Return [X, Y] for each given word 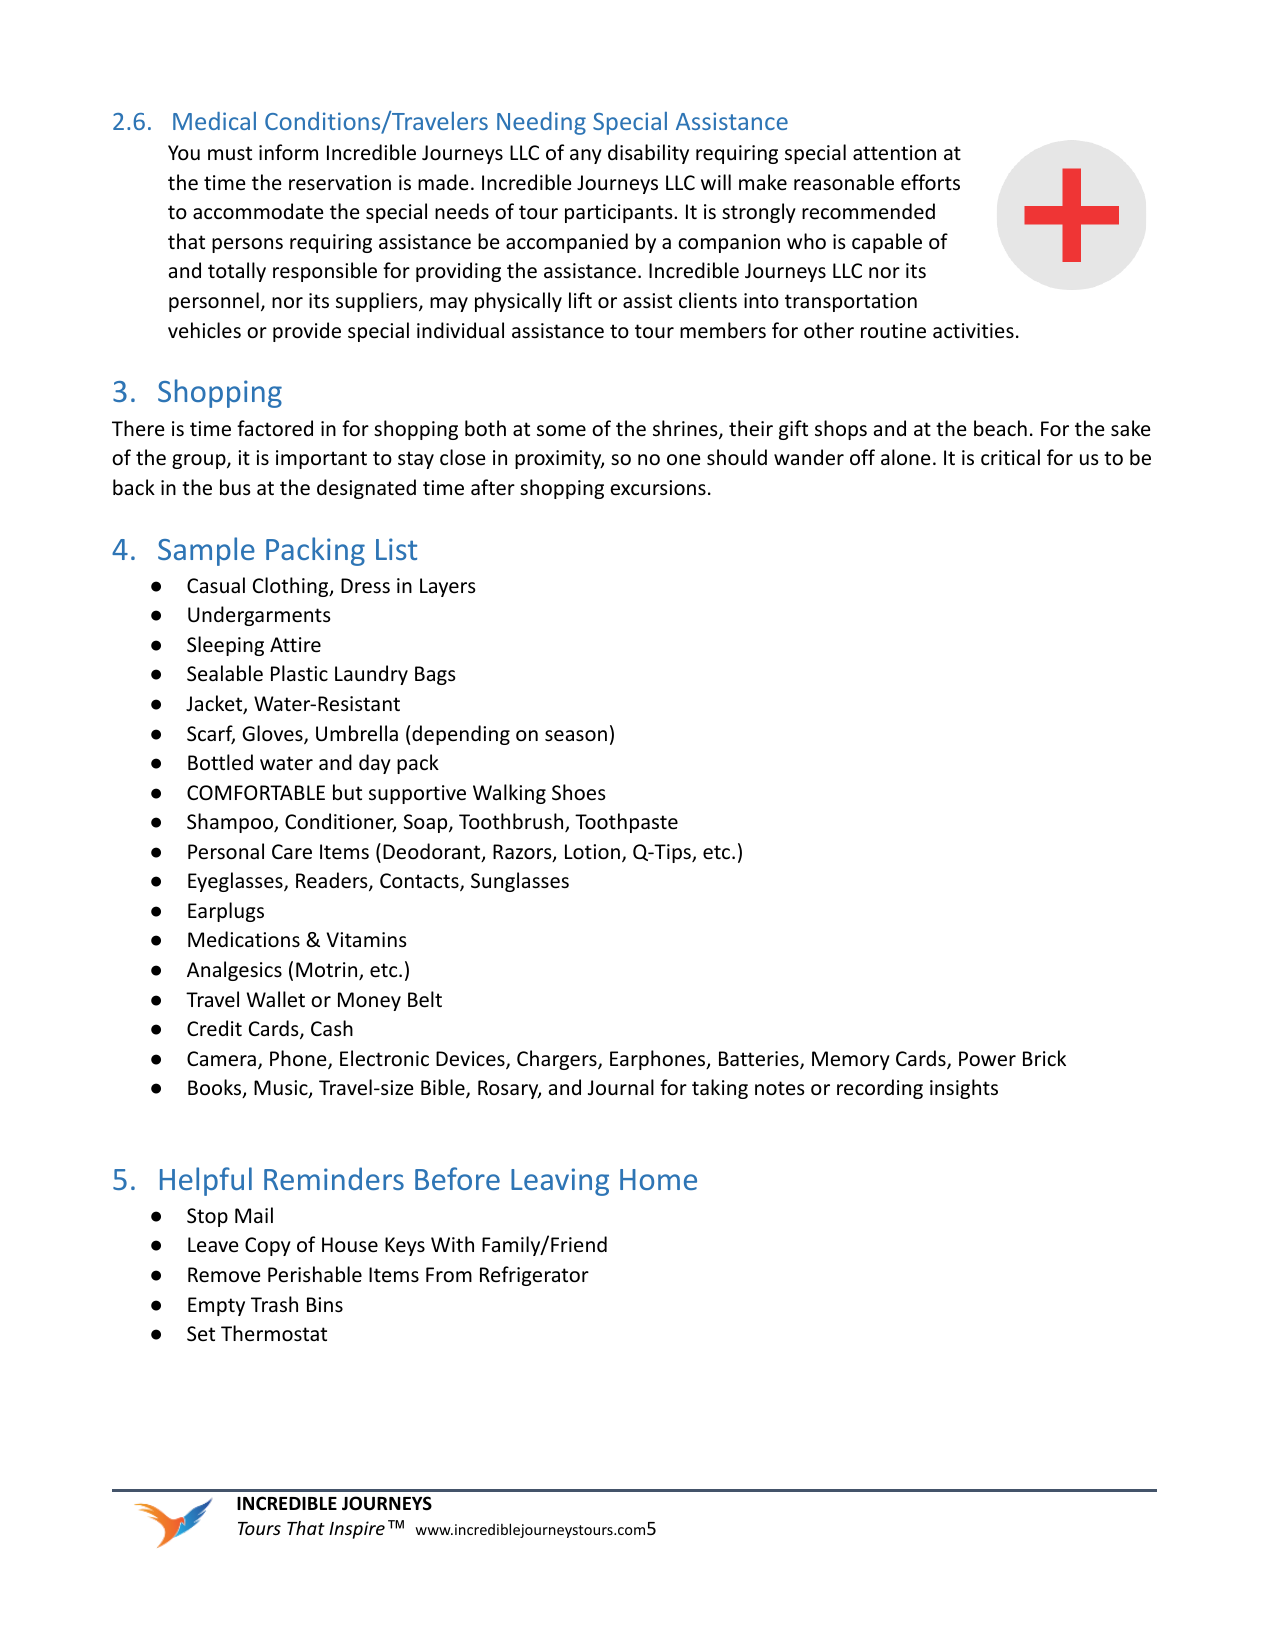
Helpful [206, 1181]
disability [648, 154]
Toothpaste [626, 823]
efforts [930, 182]
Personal [226, 851]
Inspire [357, 1530]
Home [658, 1179]
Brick [1044, 1058]
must [230, 153]
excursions [658, 488]
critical [1010, 457]
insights [964, 1089]
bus [235, 487]
